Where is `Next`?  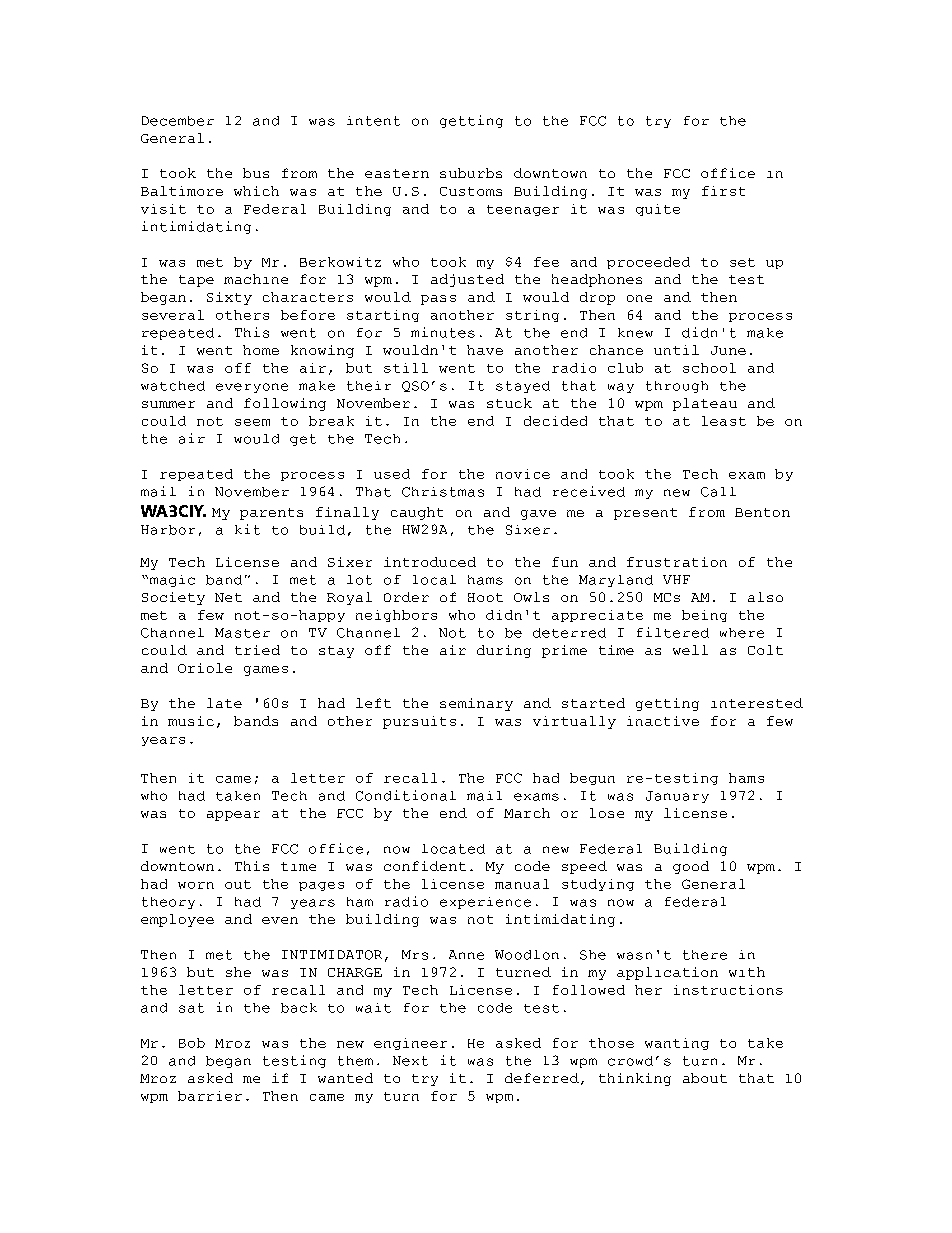
Next is located at coordinates (410, 1061).
